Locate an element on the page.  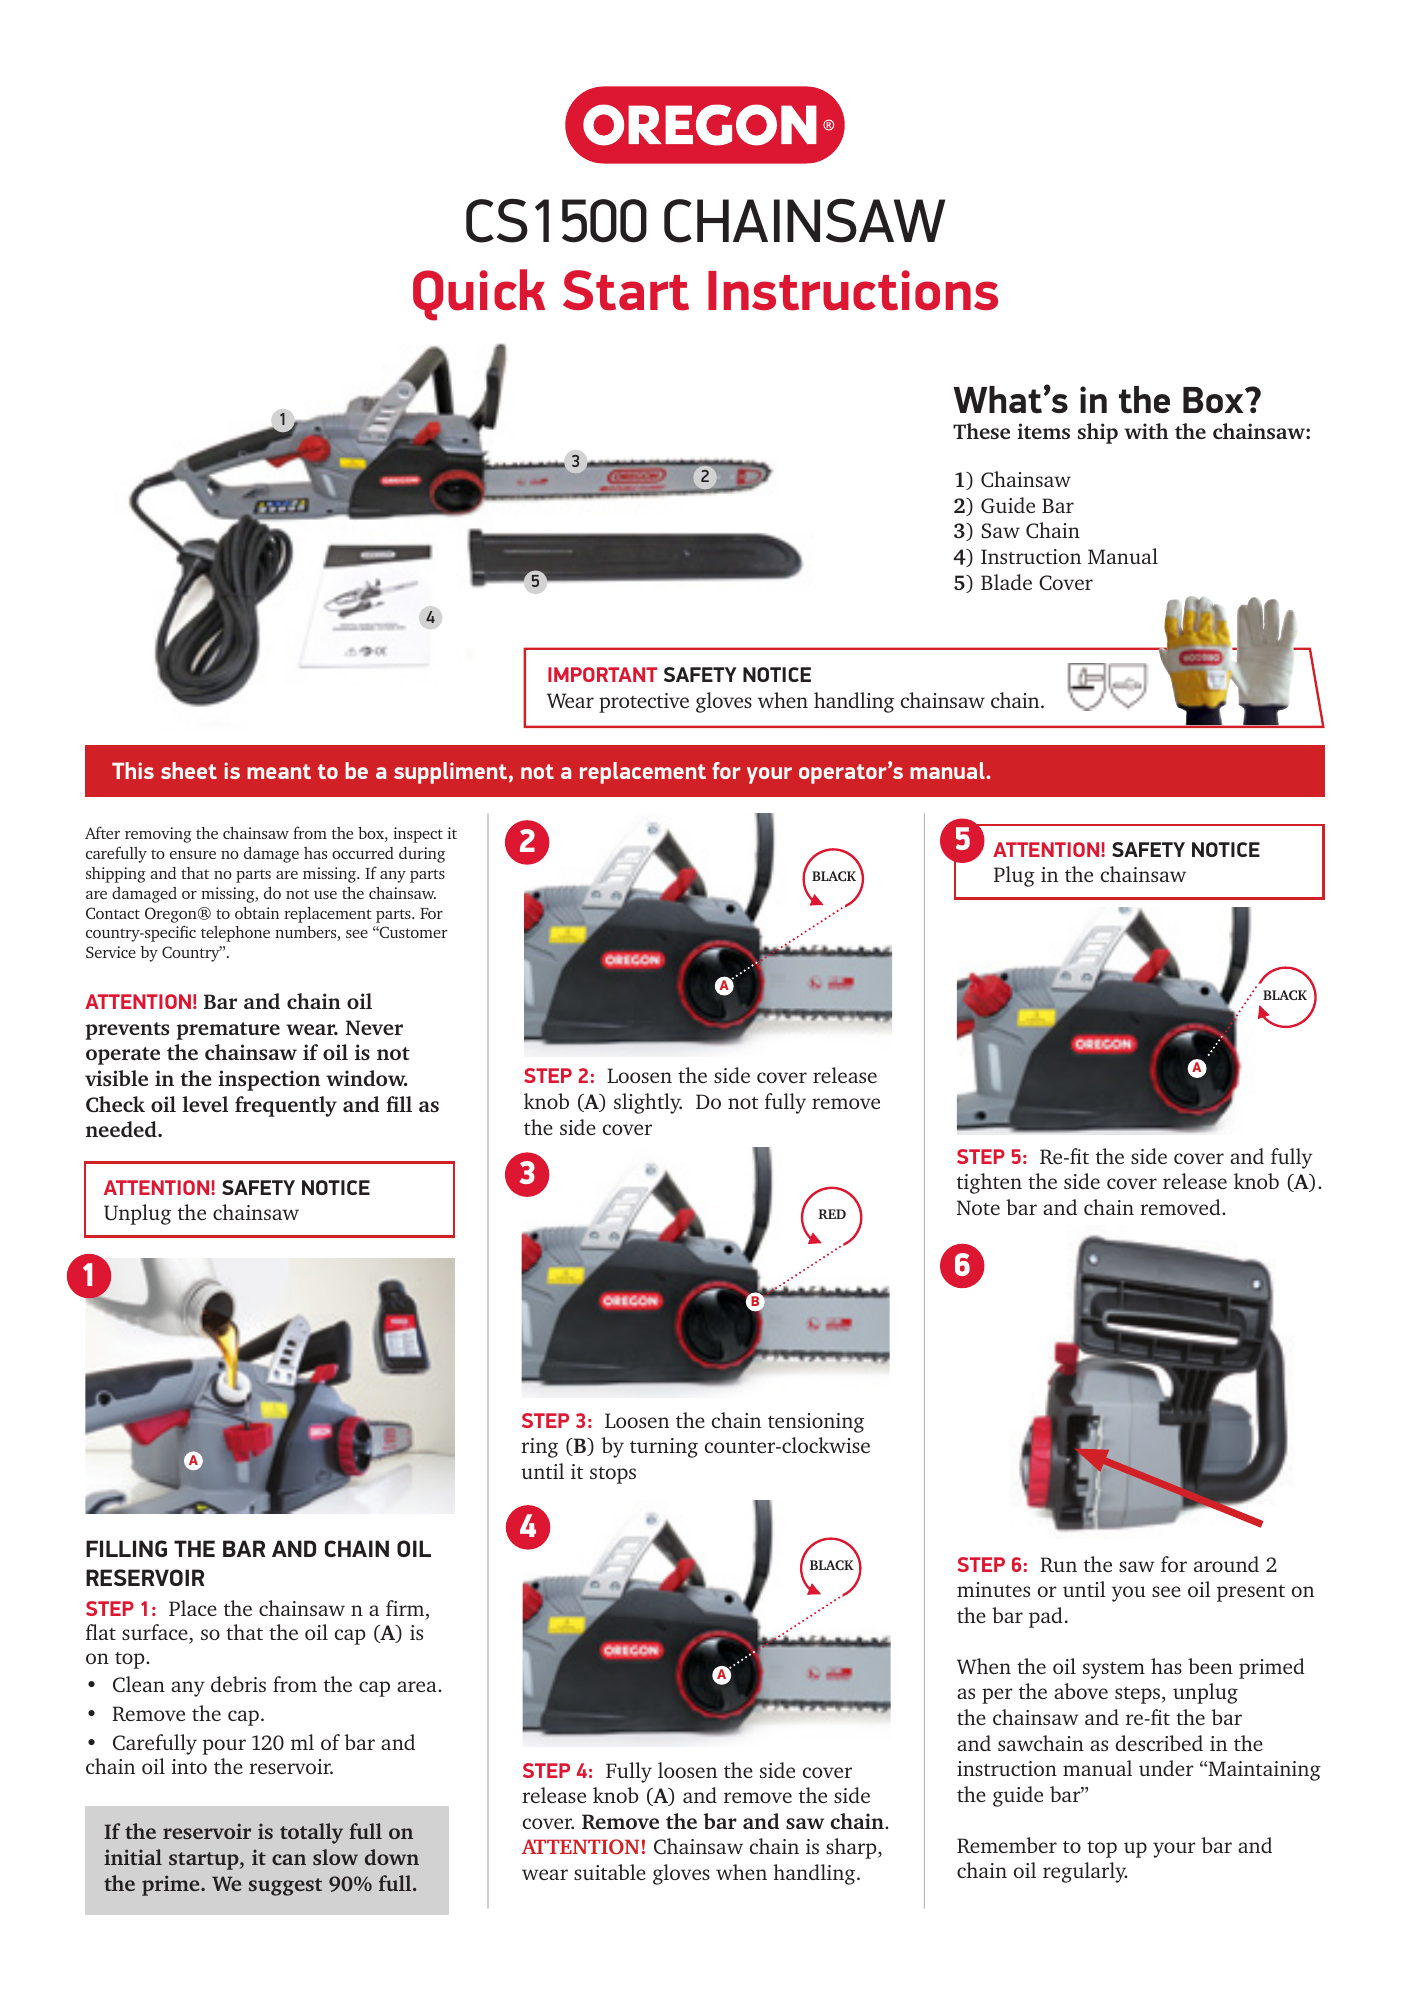
These is located at coordinates (981, 431).
